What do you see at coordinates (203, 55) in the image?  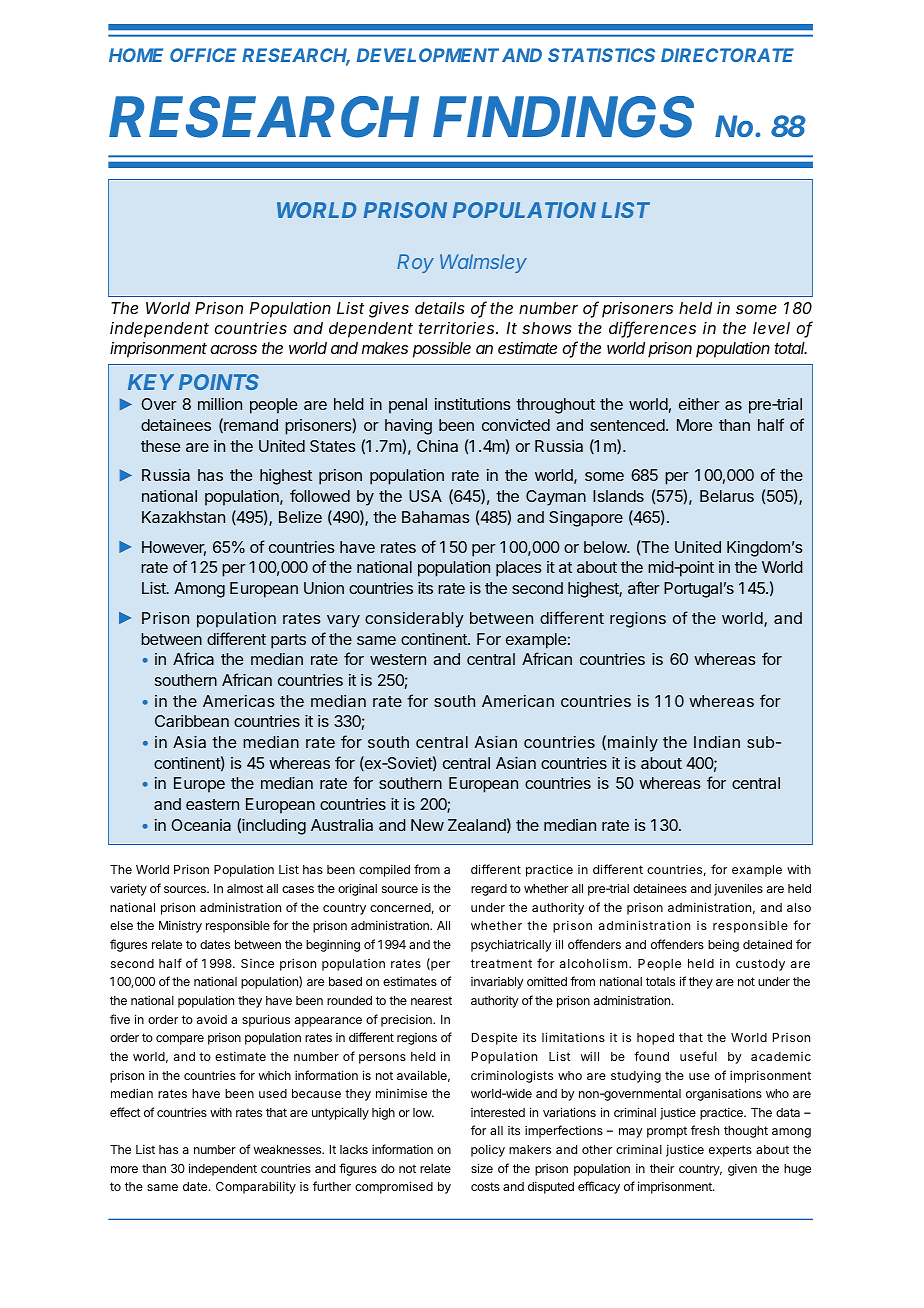 I see `OFFICE` at bounding box center [203, 55].
